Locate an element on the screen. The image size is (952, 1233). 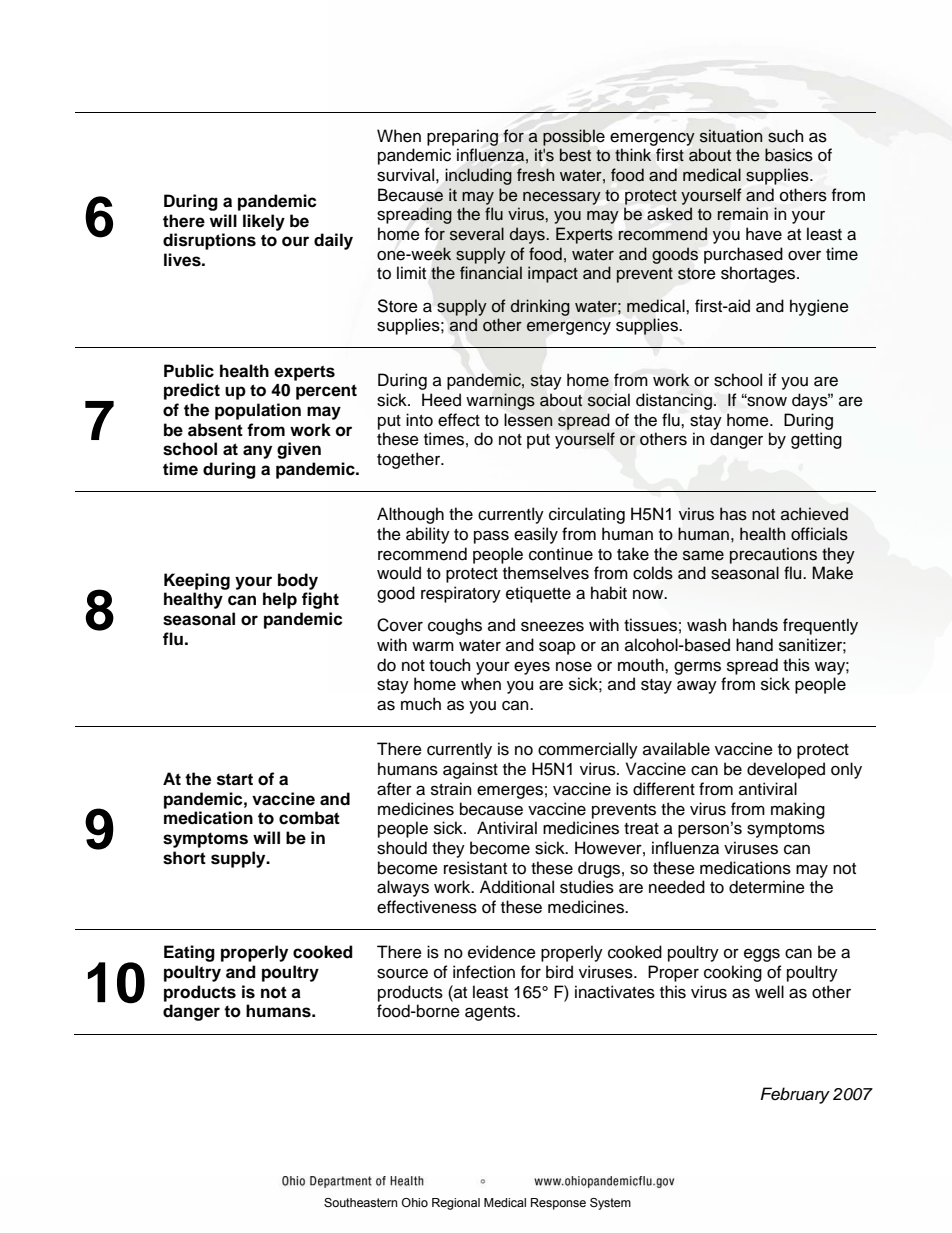
eyes is located at coordinates (532, 668).
